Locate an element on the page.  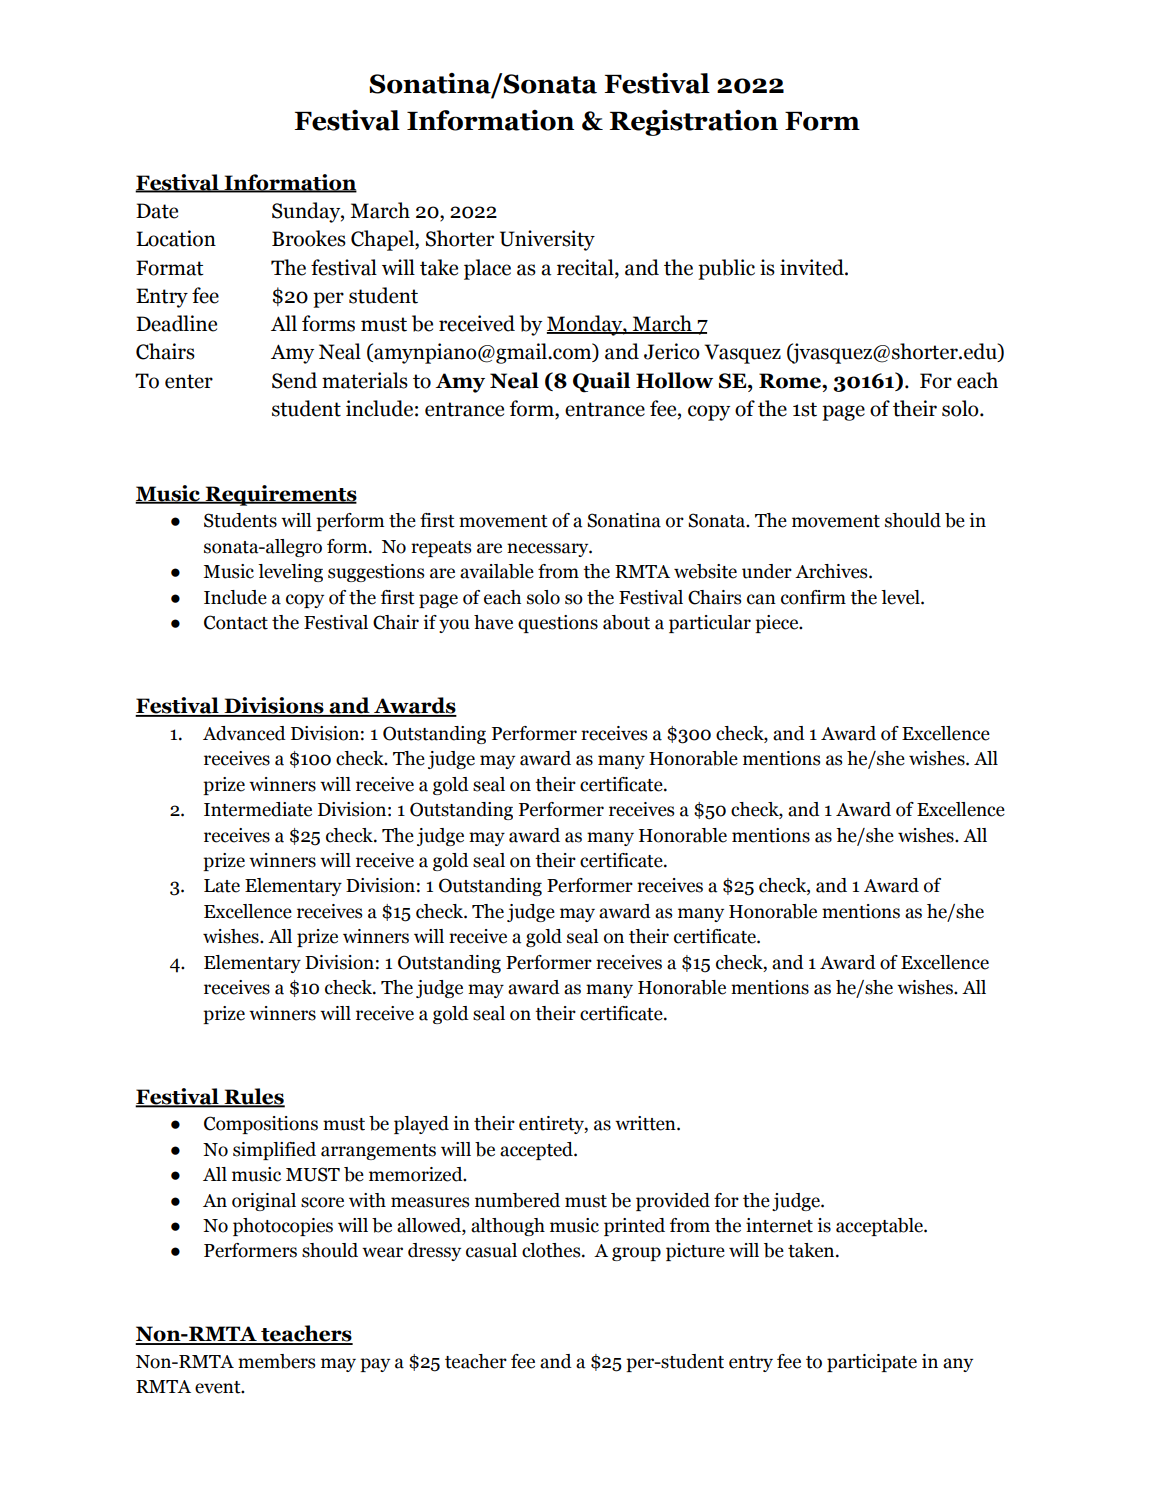
have is located at coordinates (493, 622).
